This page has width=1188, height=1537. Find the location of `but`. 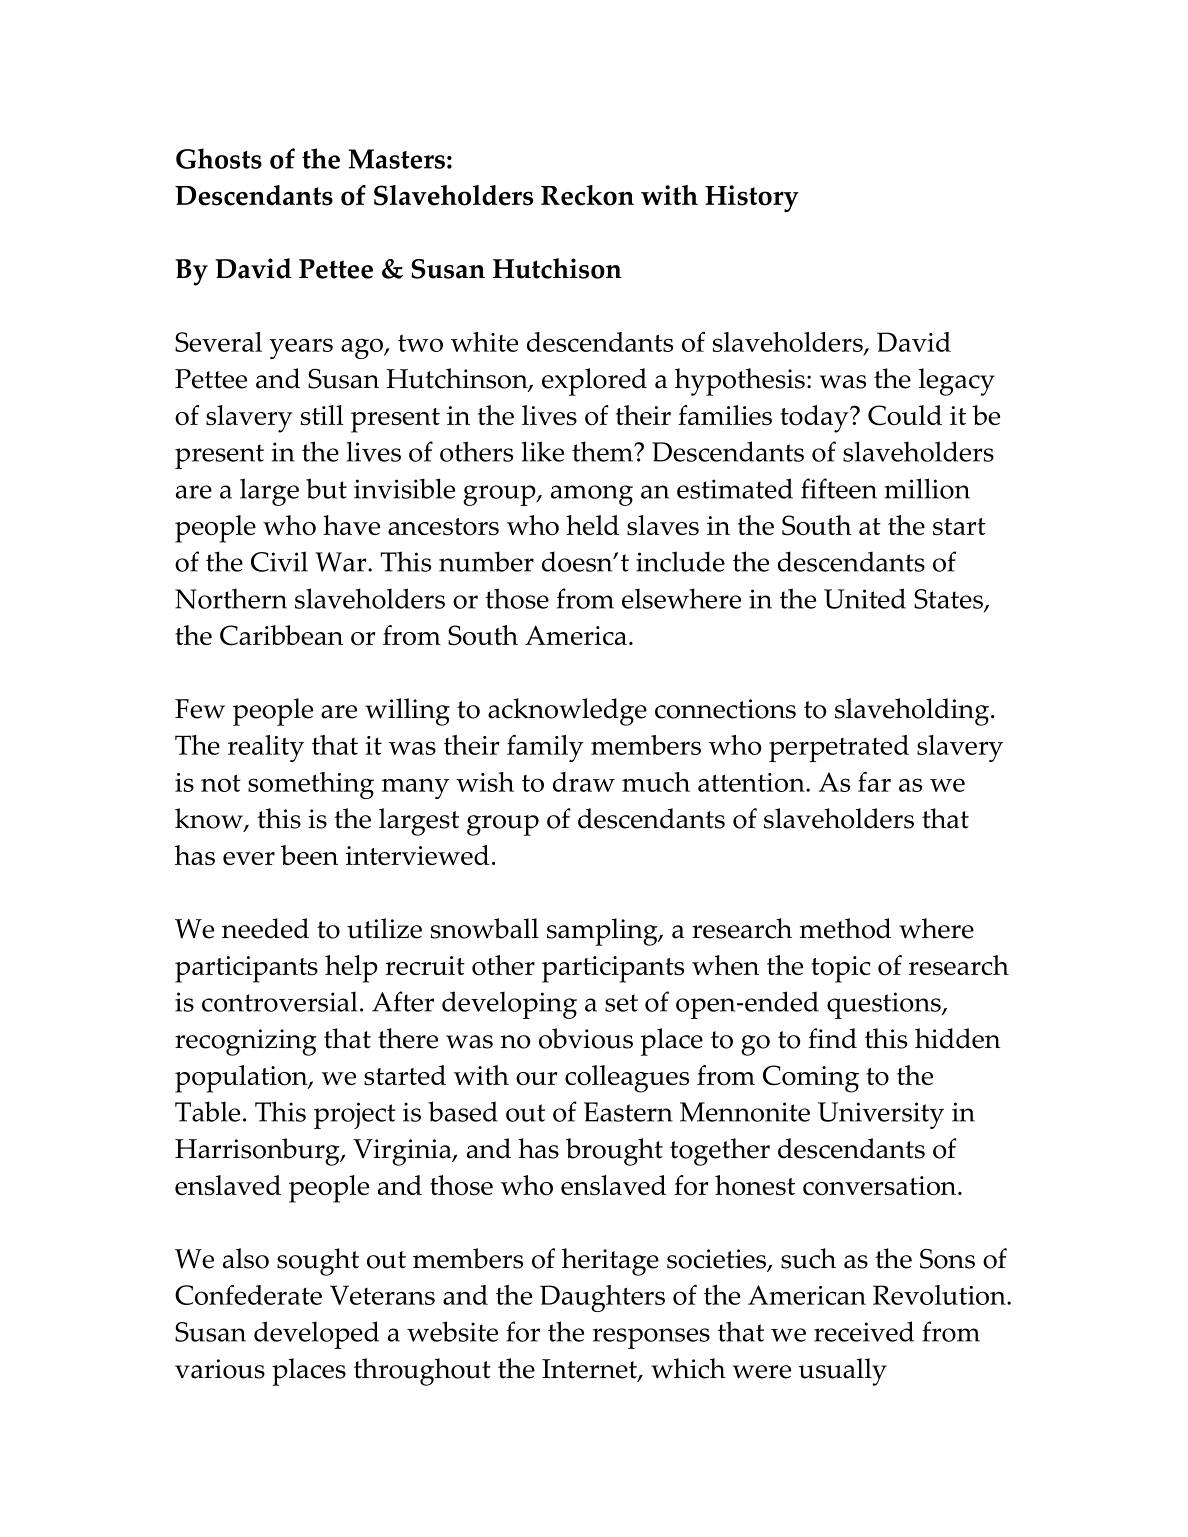

but is located at coordinates (326, 488).
